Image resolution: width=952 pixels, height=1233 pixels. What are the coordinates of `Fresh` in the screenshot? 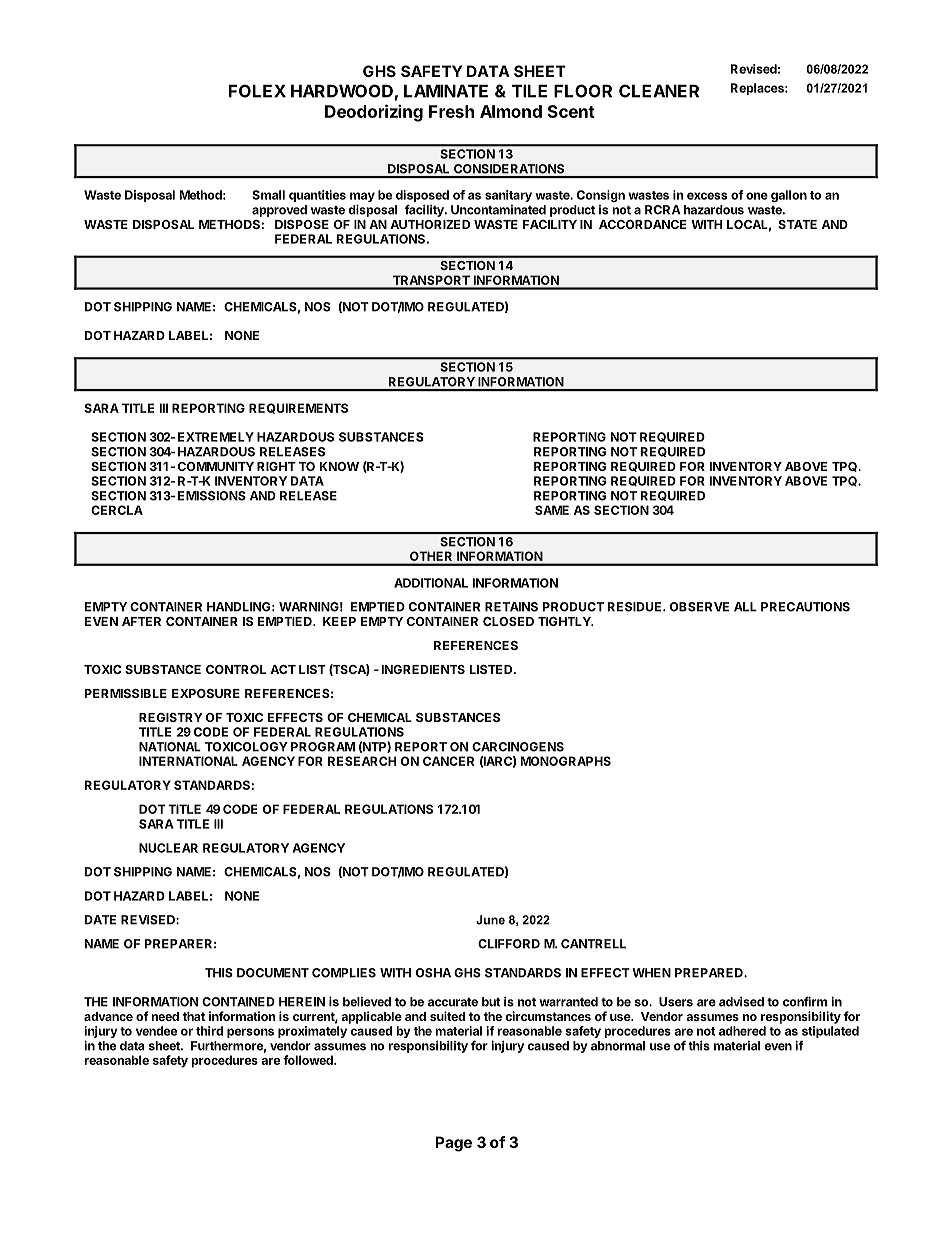 It's located at (451, 111).
